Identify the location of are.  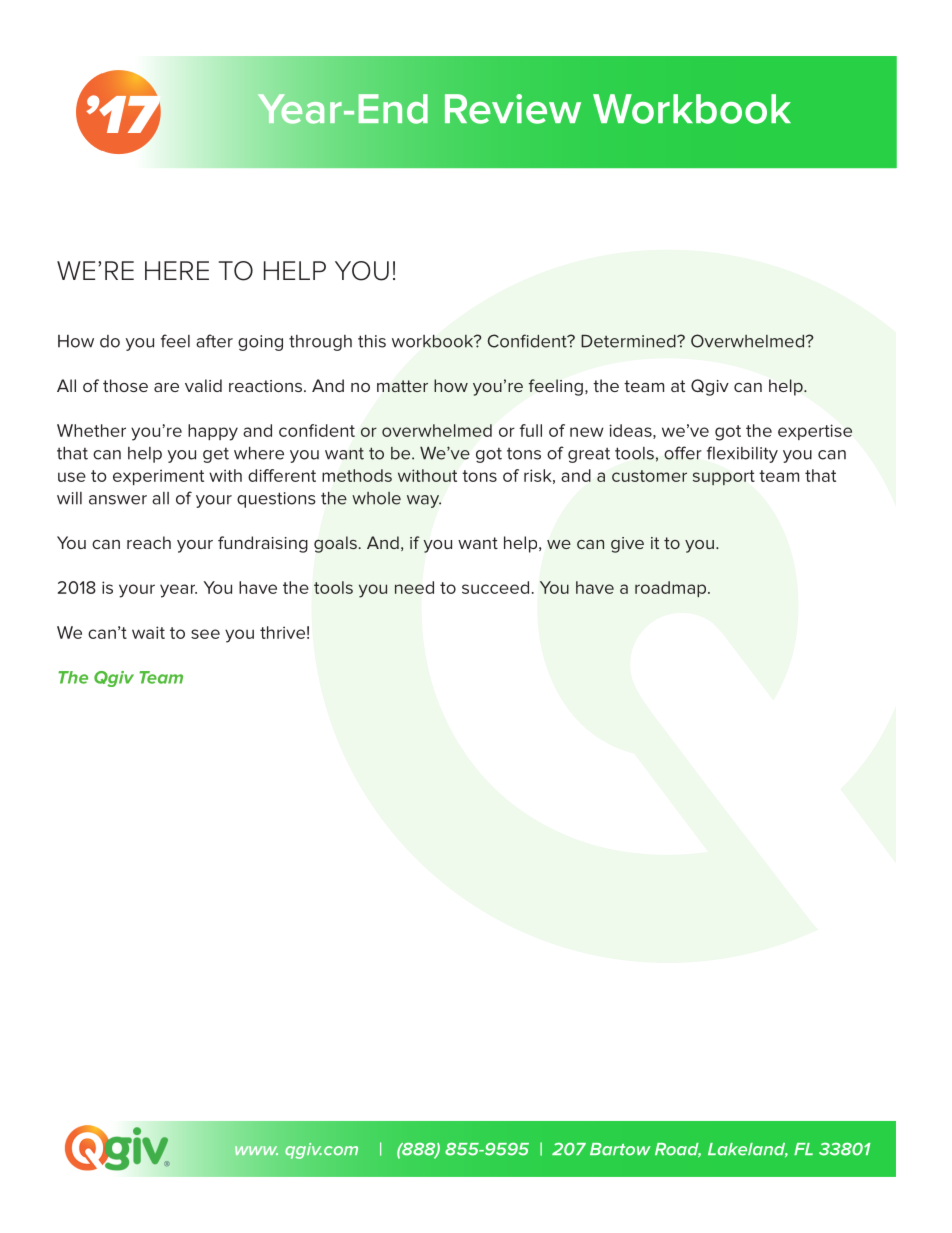
(166, 387).
